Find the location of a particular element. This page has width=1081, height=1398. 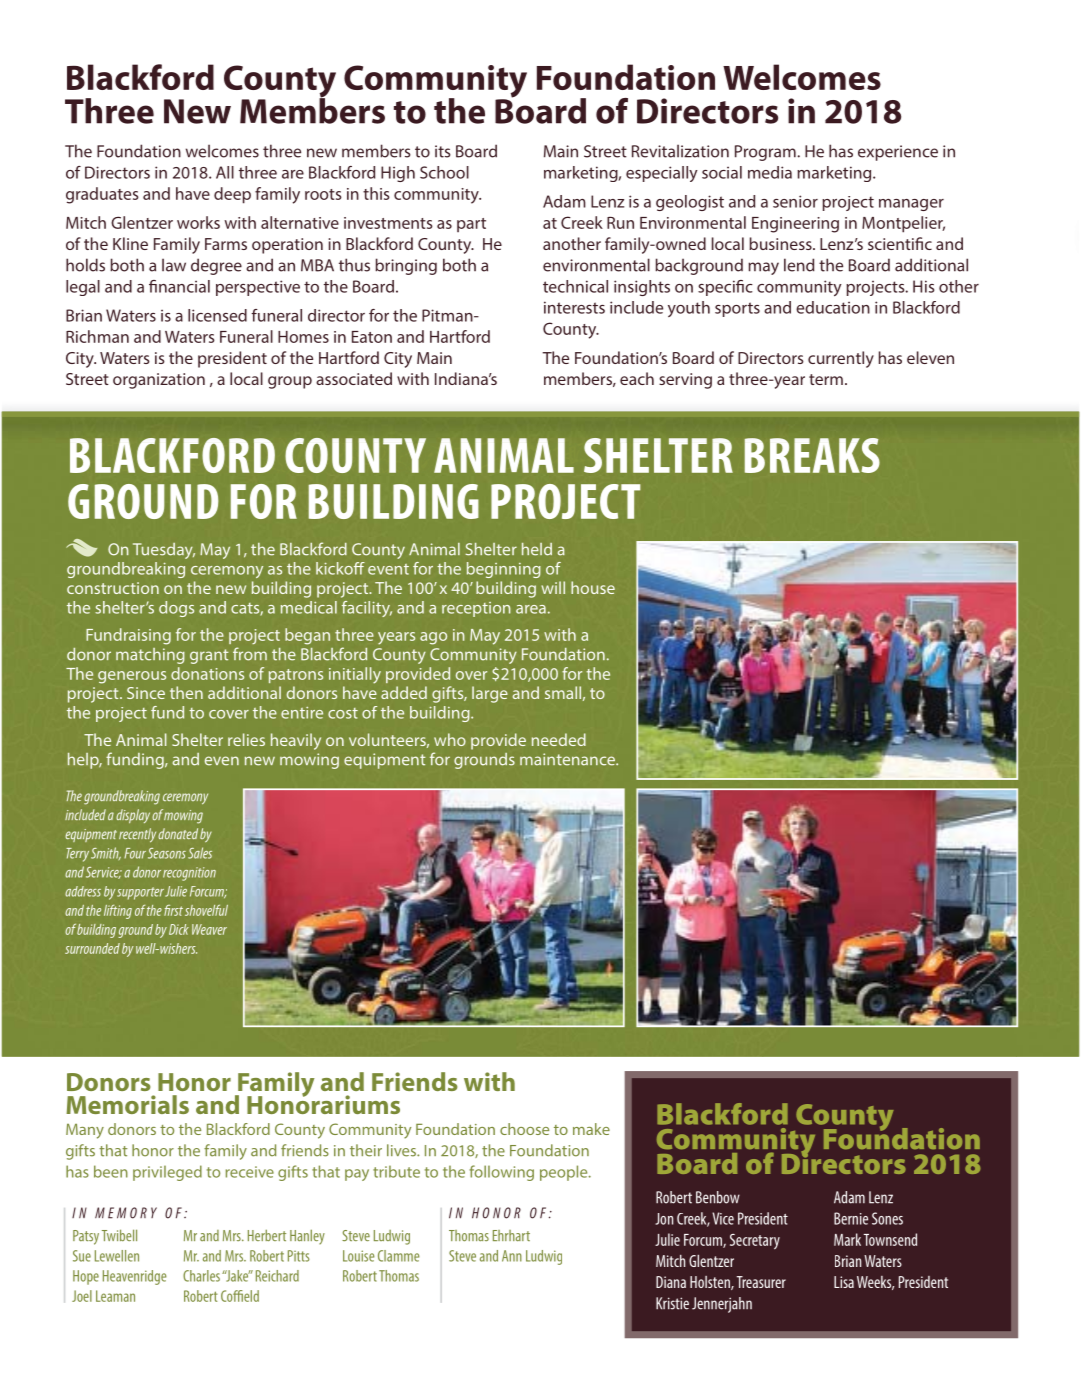

needed is located at coordinates (559, 739).
